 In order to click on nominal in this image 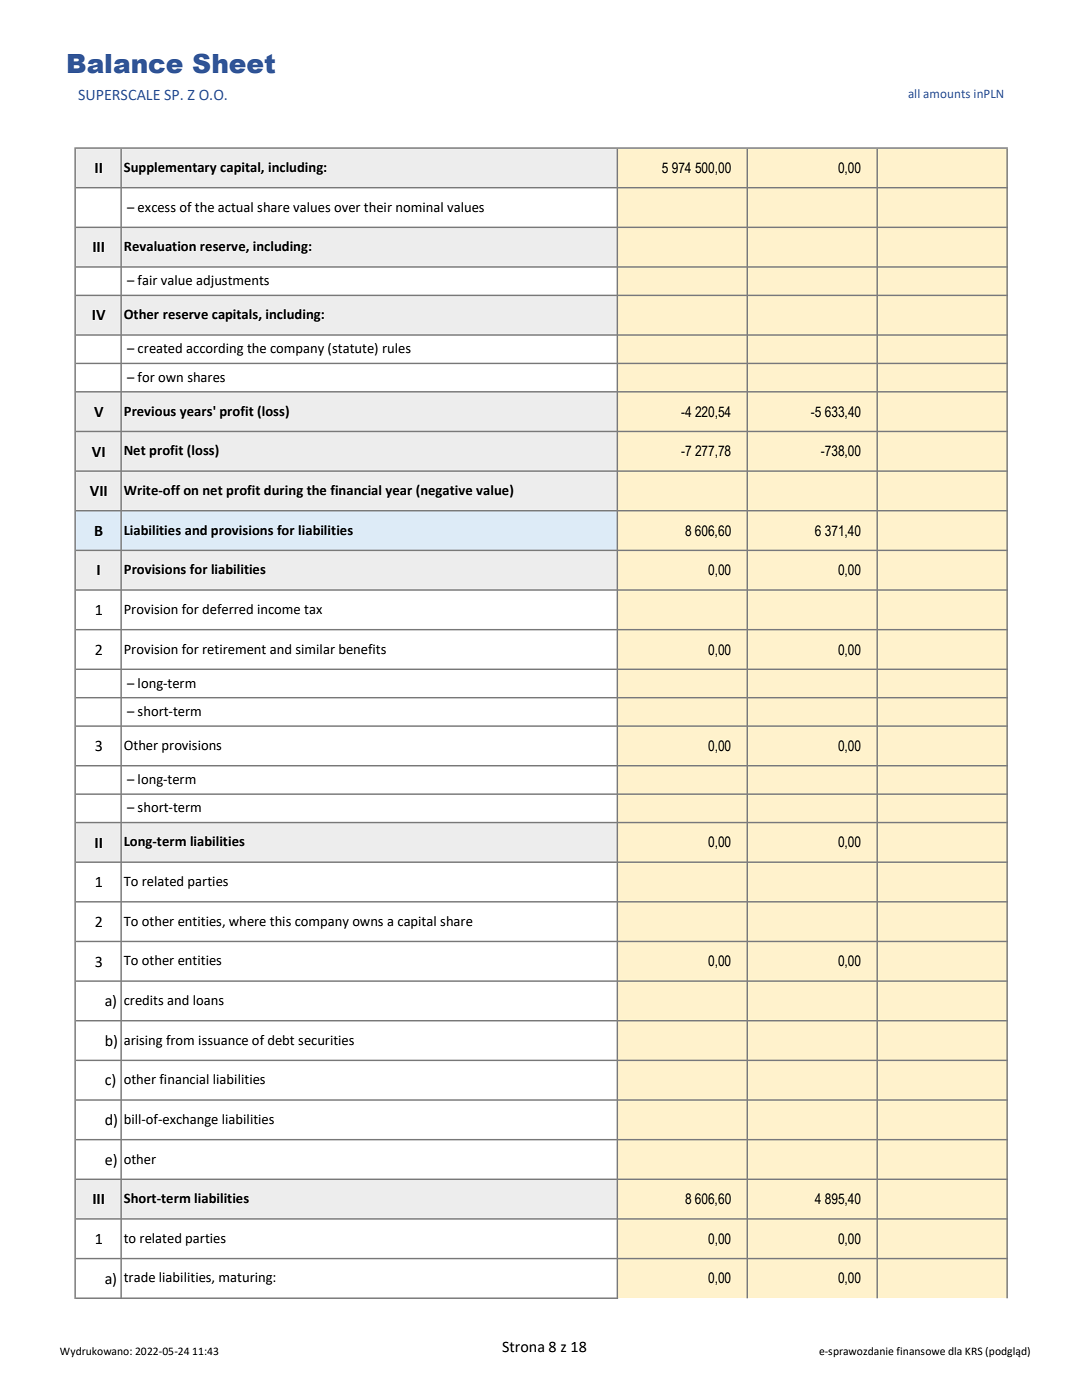, I will do `click(419, 207)`.
